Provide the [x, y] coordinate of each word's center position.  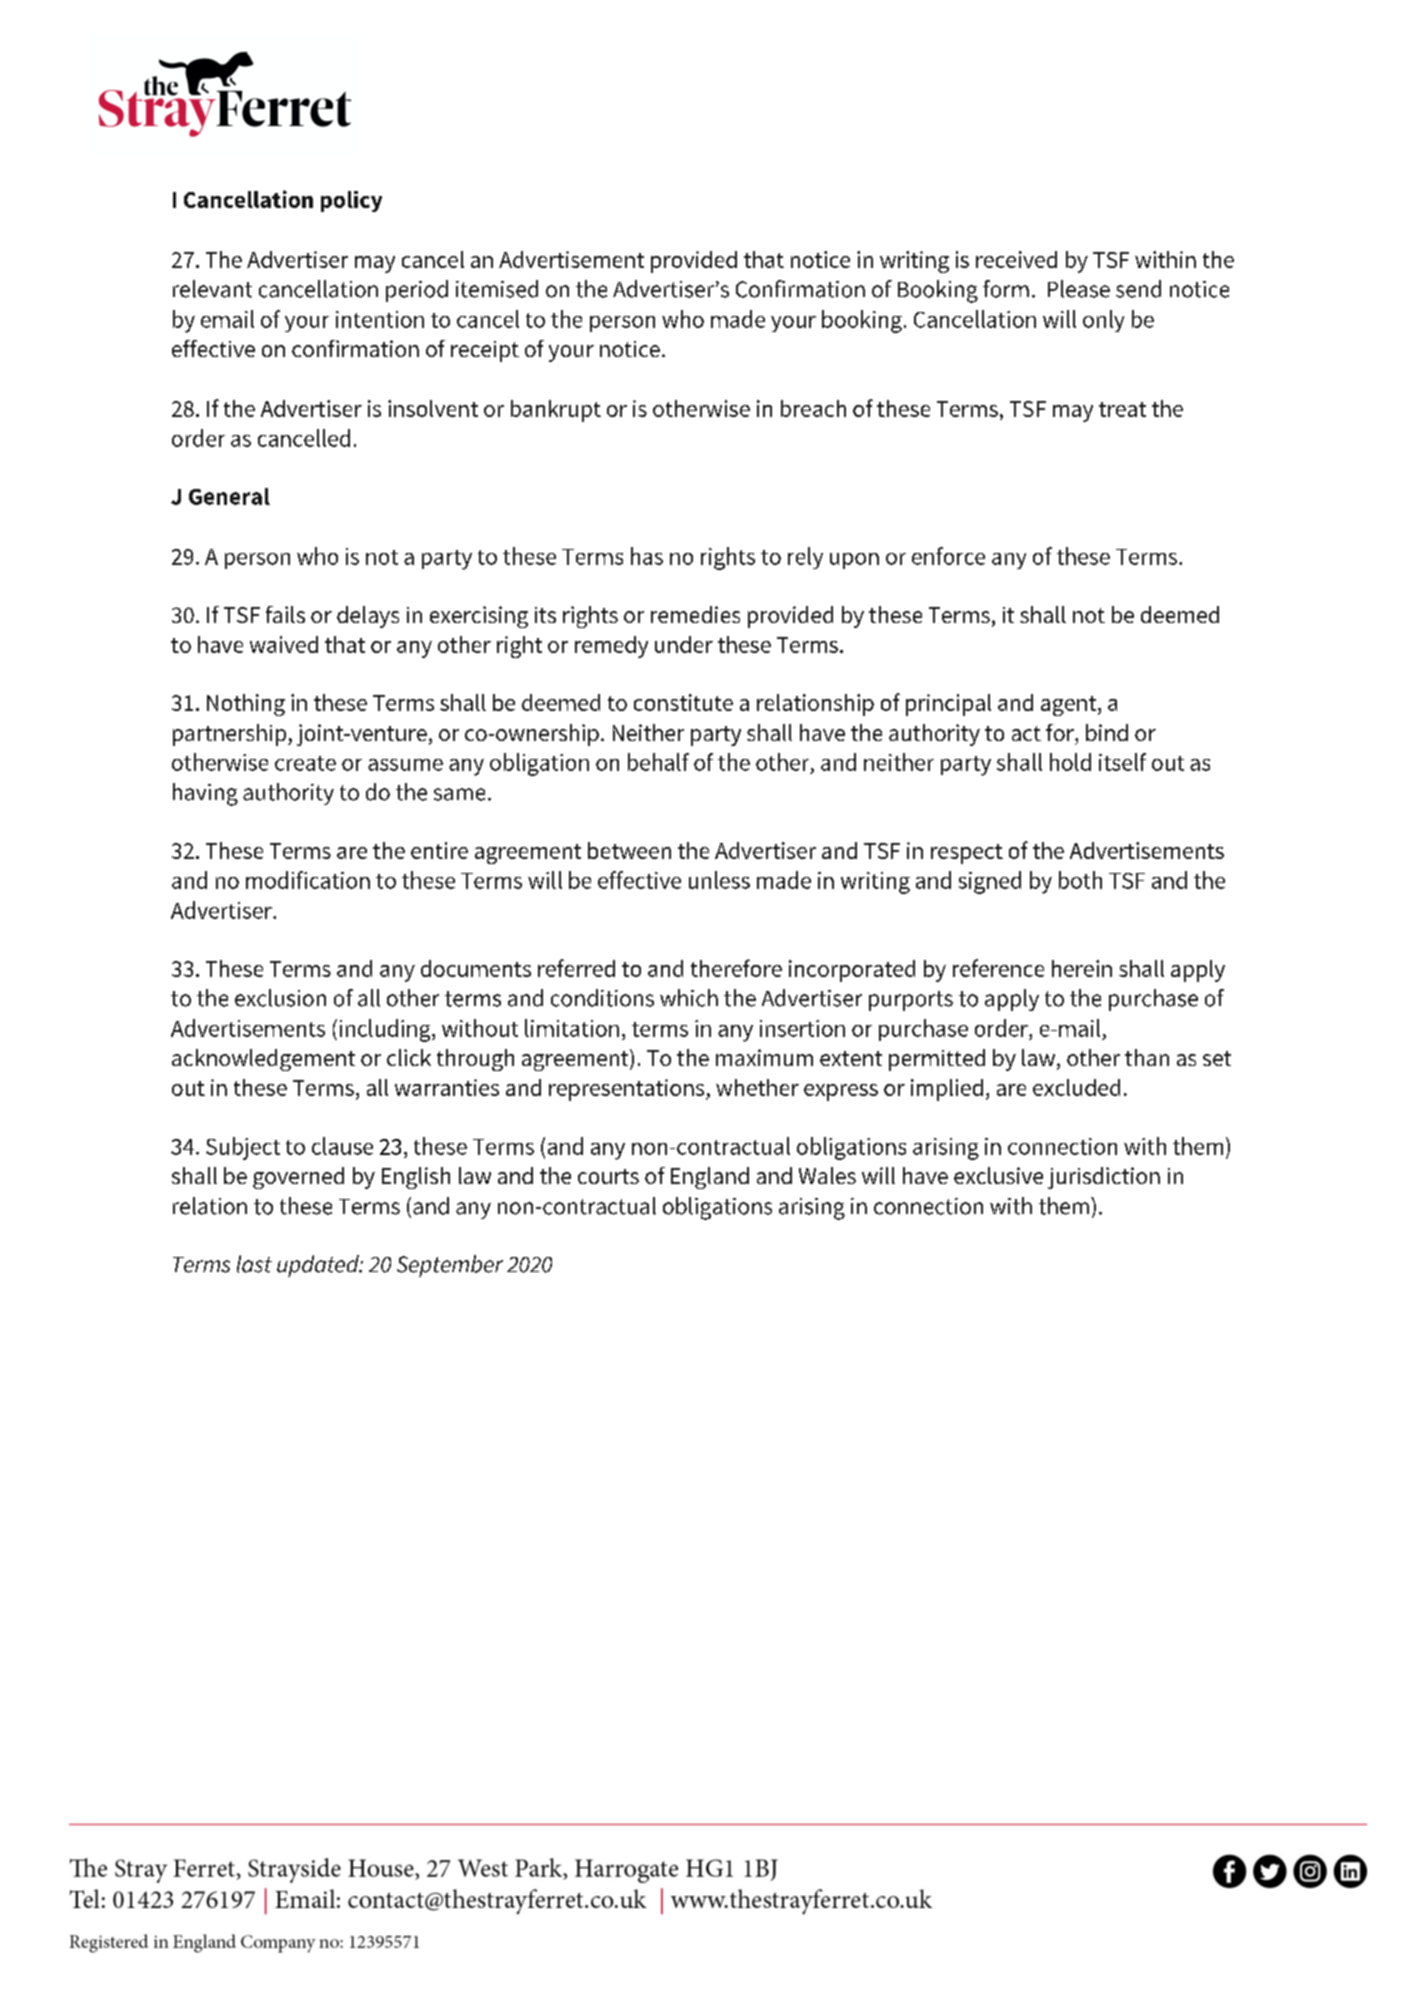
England [710, 1178]
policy [351, 201]
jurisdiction [1104, 1178]
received [1016, 259]
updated [319, 1266]
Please [1079, 289]
